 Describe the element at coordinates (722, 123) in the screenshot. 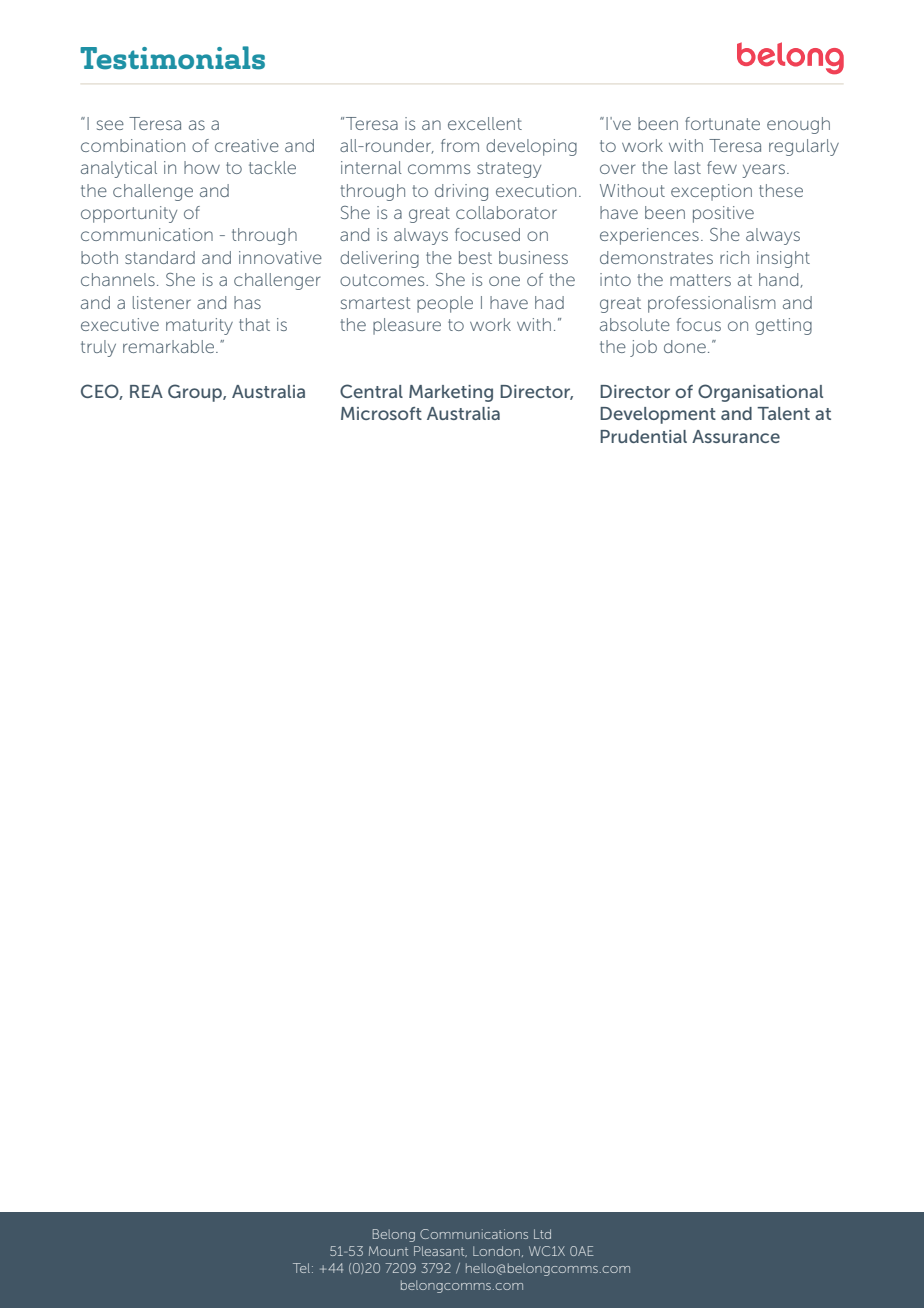

I see `fortunate` at that location.
